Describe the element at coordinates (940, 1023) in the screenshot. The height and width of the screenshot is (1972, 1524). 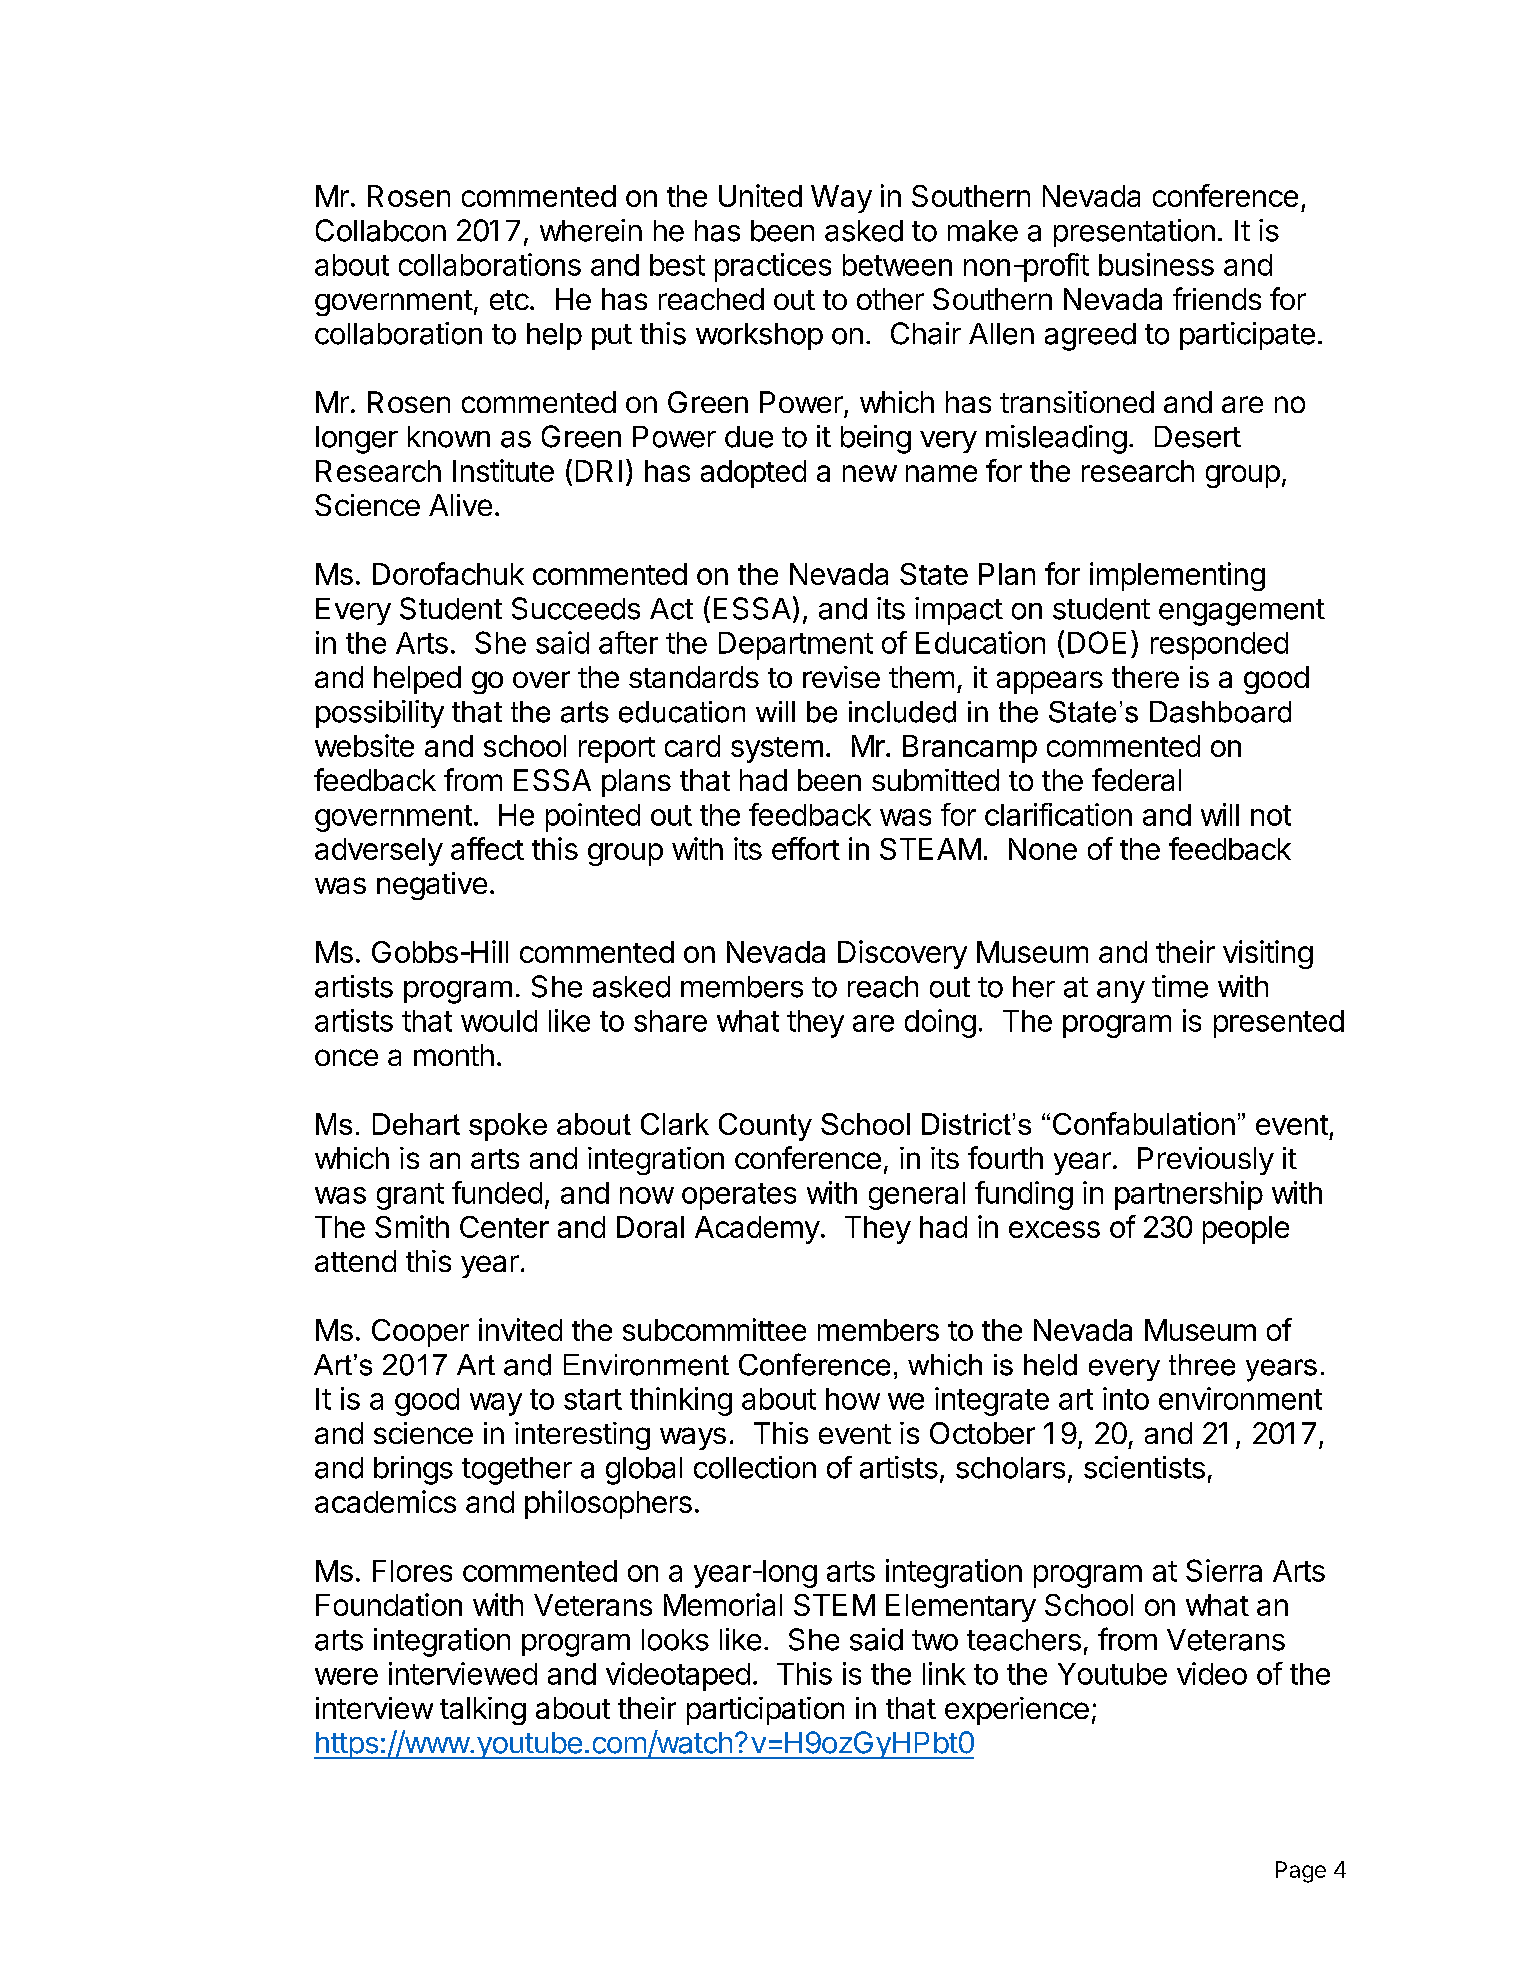
I see `doing` at that location.
